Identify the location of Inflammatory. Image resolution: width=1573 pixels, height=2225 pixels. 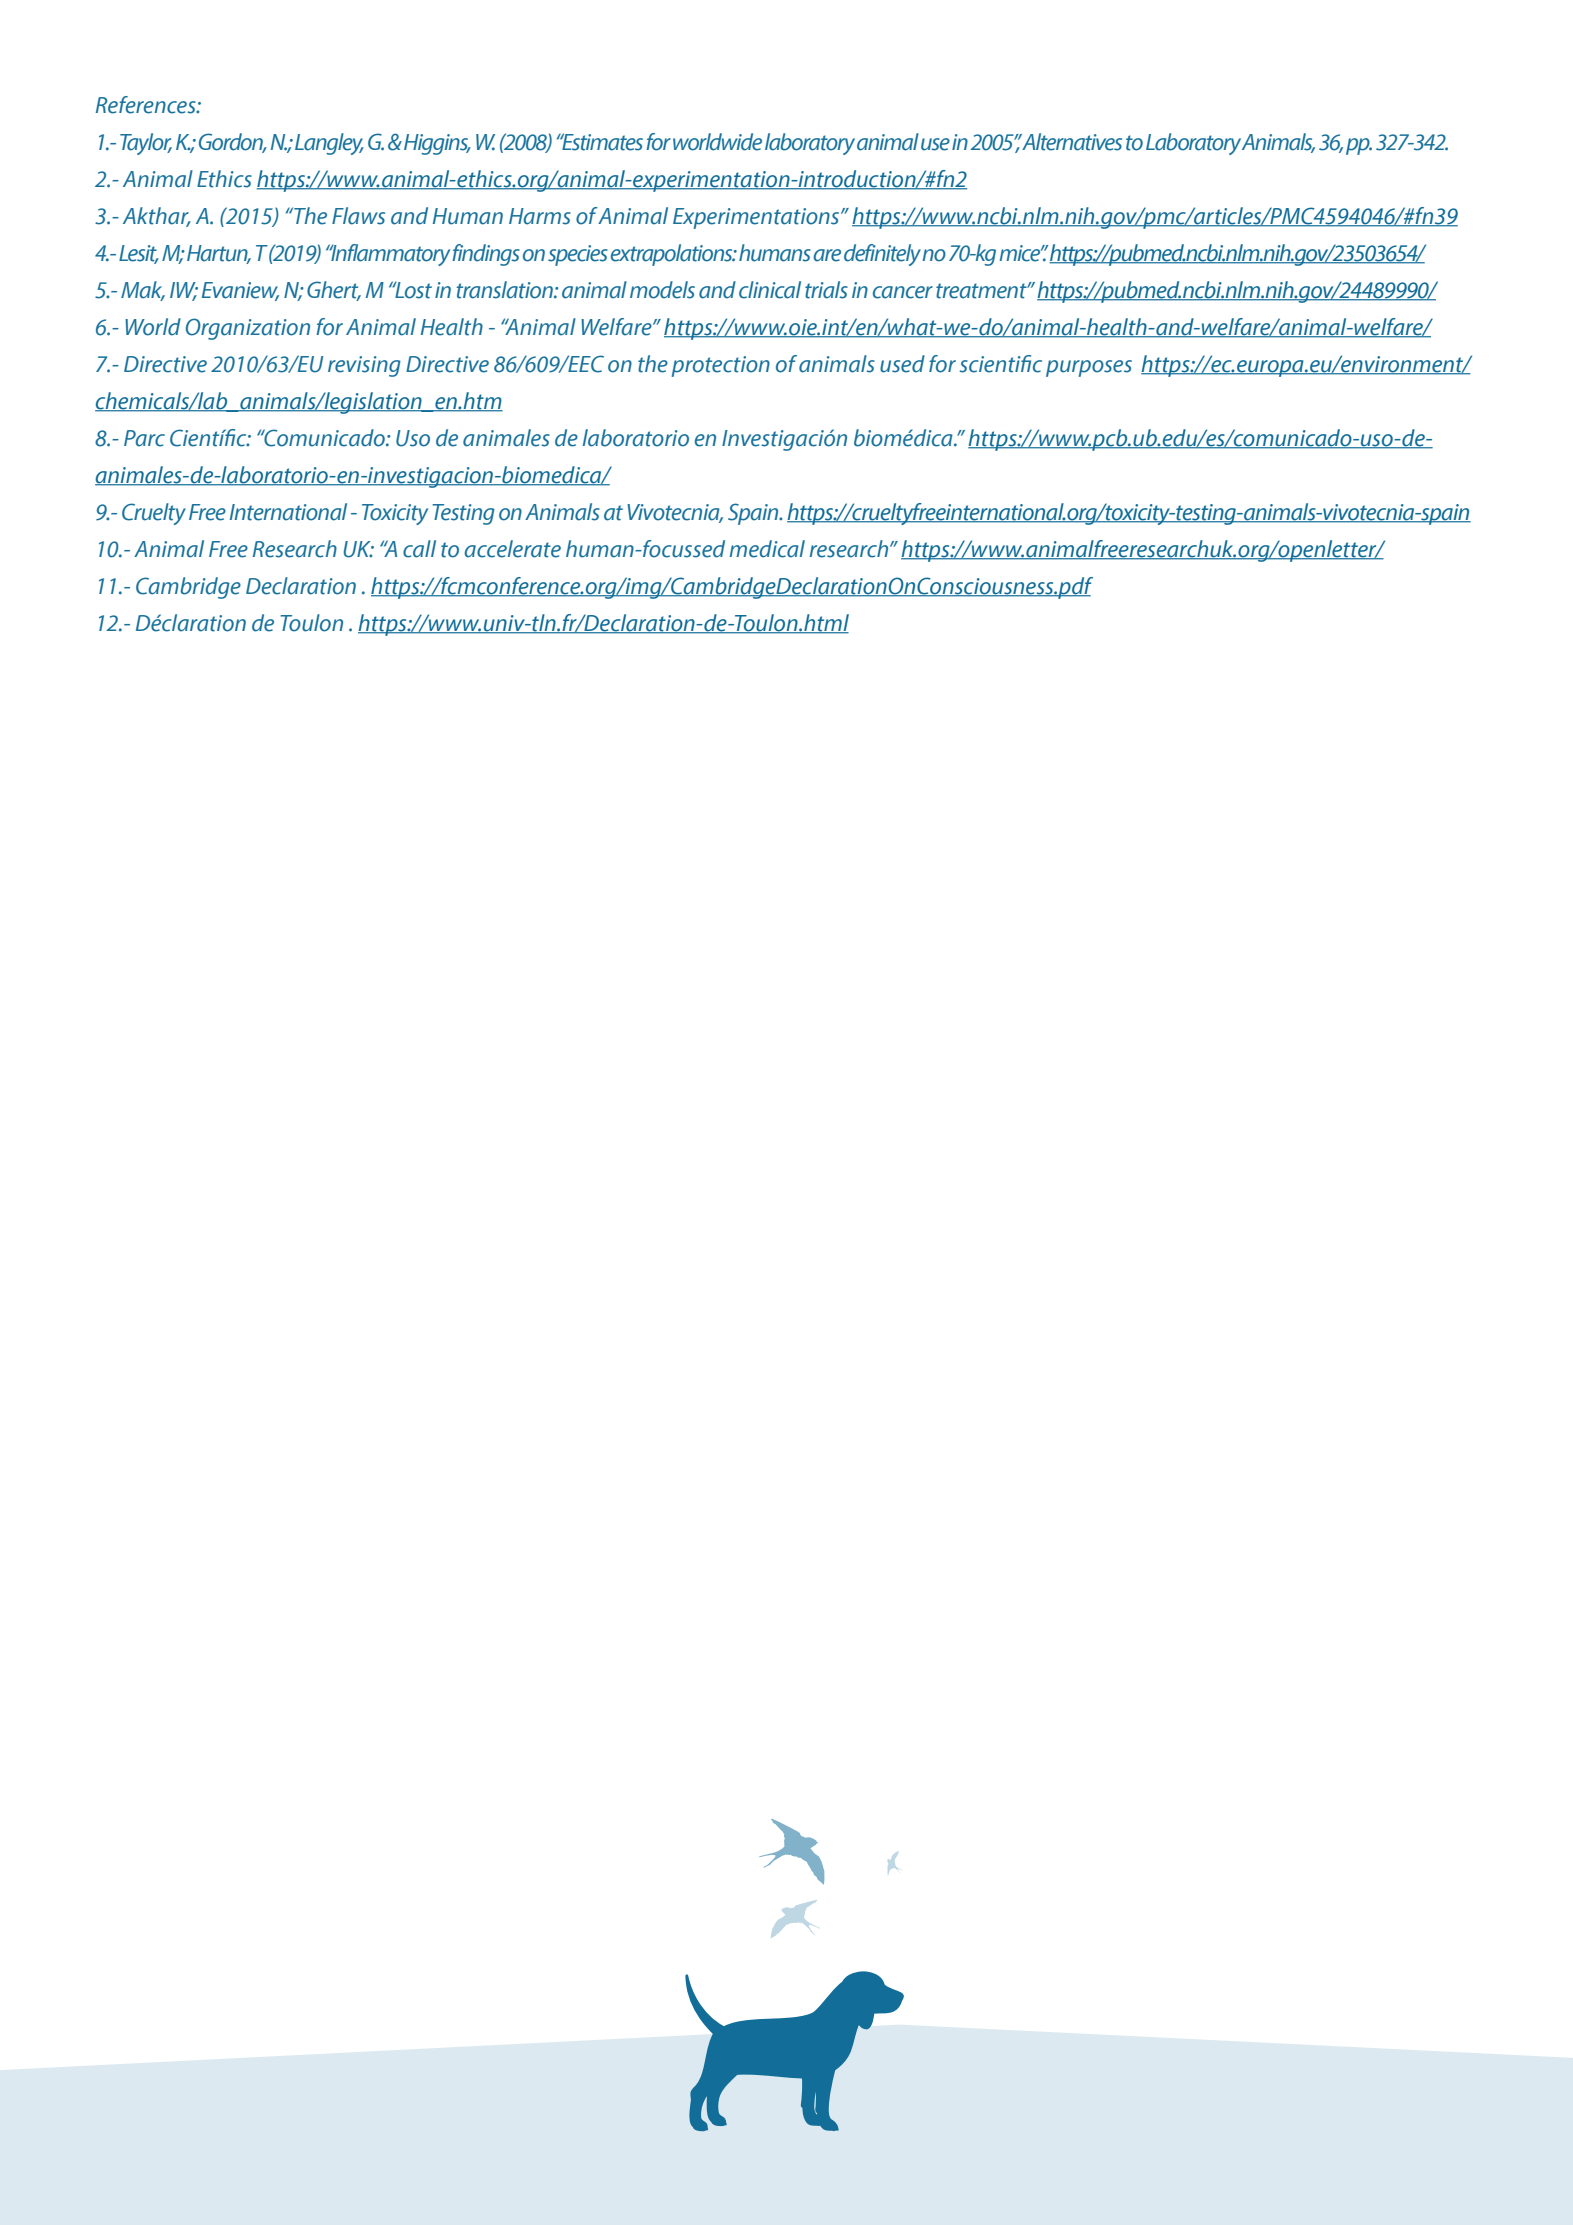
(389, 255).
